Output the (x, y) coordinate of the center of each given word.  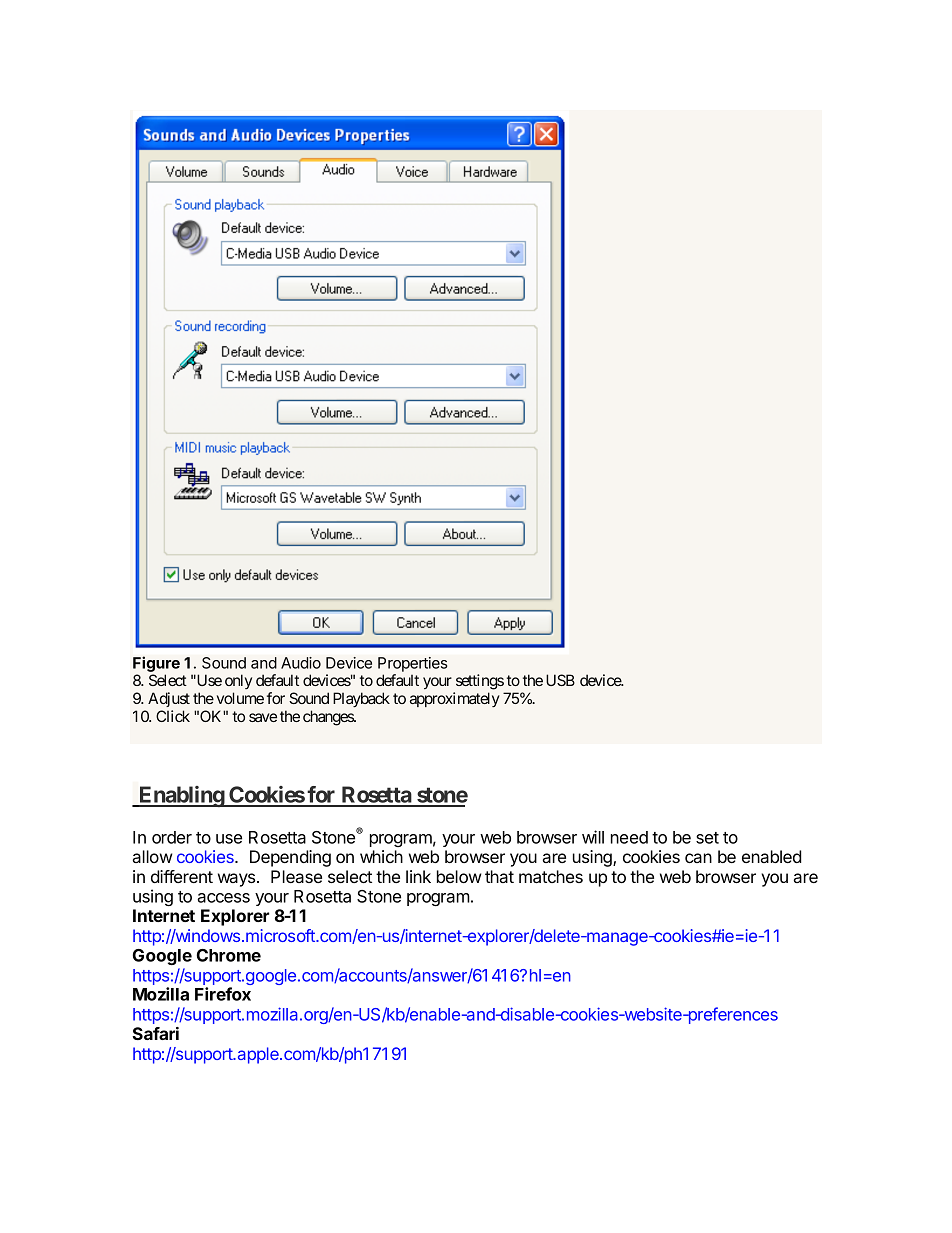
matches (551, 876)
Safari (155, 1033)
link (418, 876)
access (223, 898)
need (629, 837)
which (381, 856)
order (172, 837)
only (238, 681)
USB (560, 680)
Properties (412, 664)
